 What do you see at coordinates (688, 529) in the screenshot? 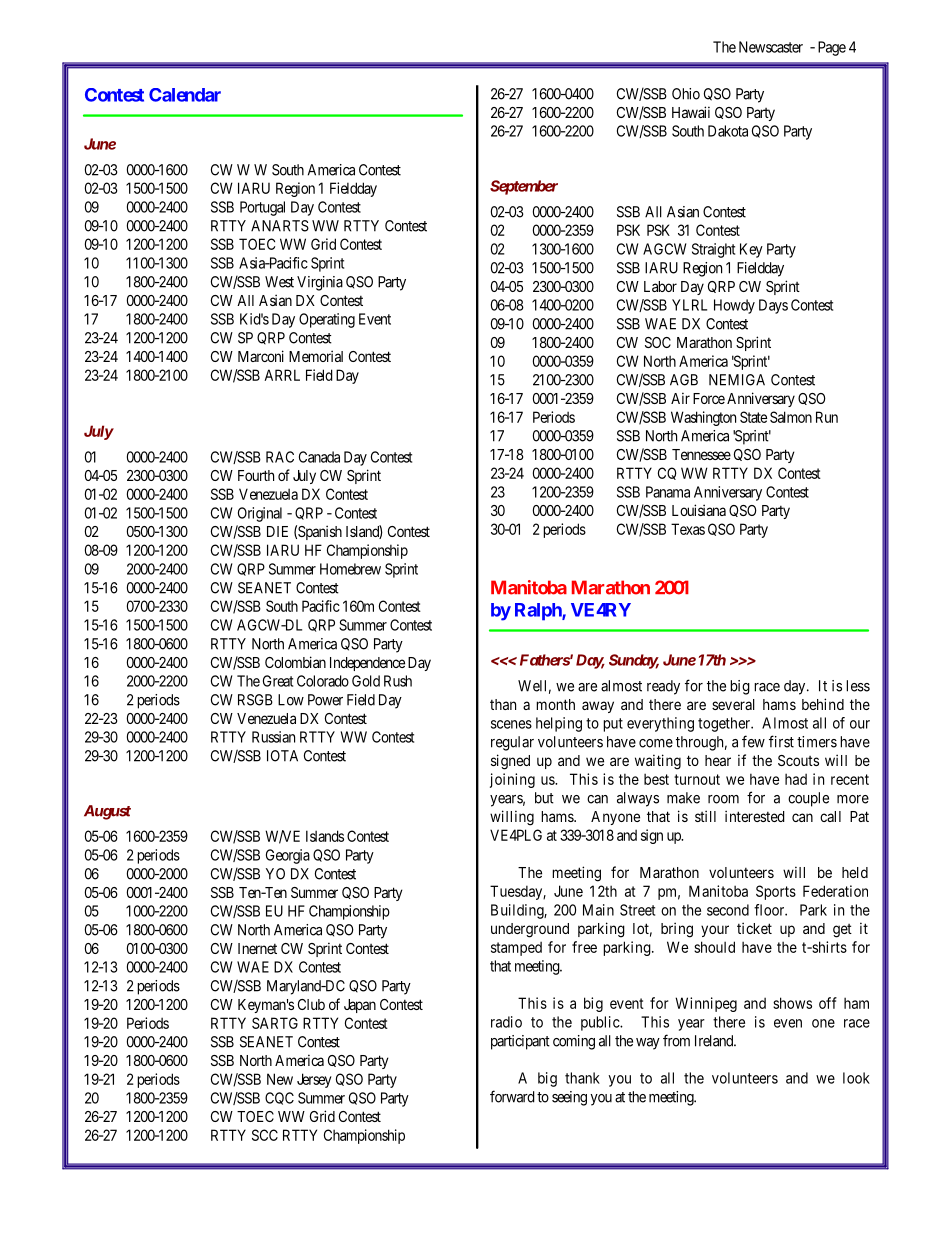
I see `Texas` at bounding box center [688, 529].
